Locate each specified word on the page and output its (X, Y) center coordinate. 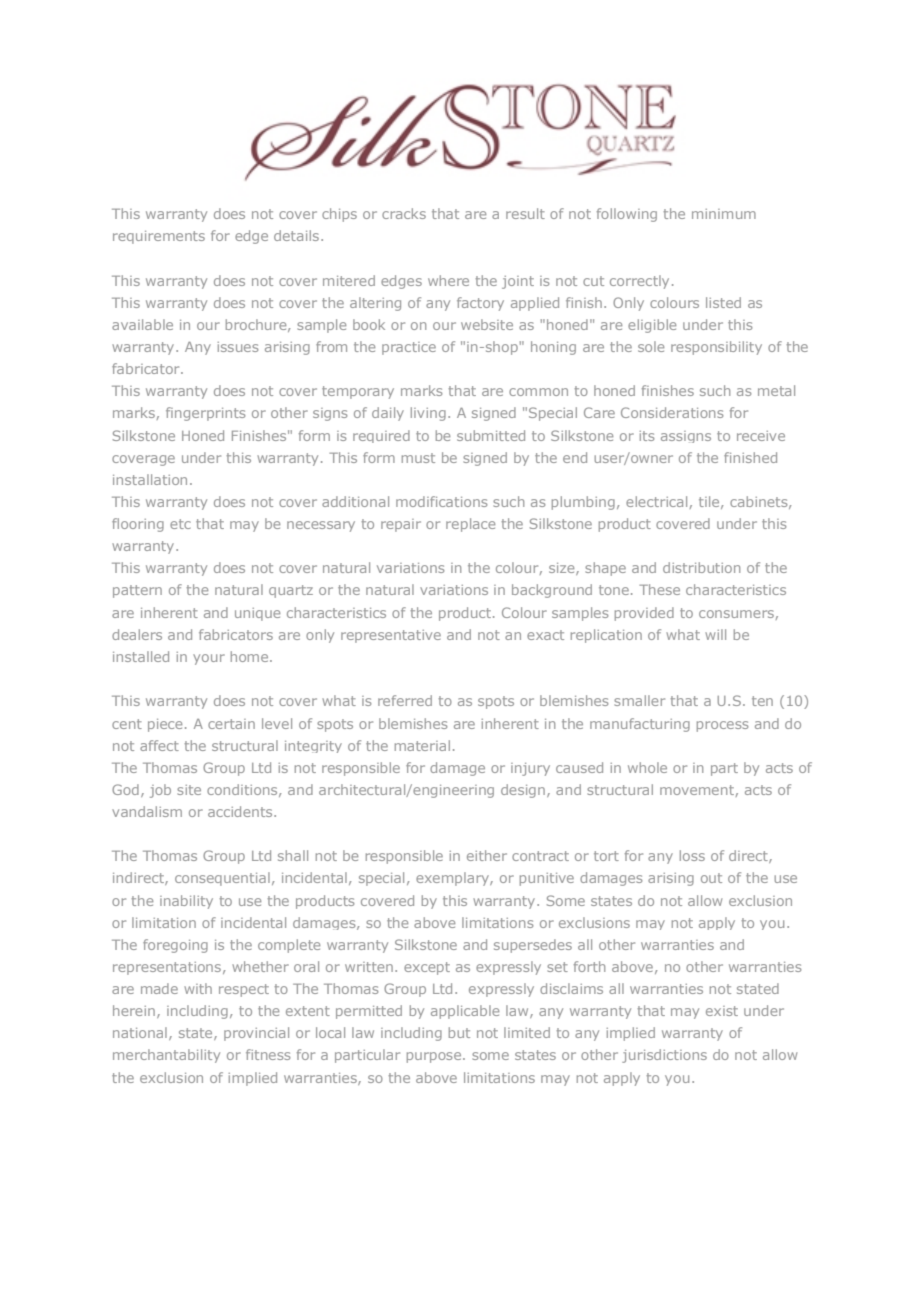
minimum (724, 214)
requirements (159, 237)
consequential (222, 879)
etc (180, 524)
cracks (404, 213)
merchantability (166, 1056)
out (711, 878)
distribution (701, 567)
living (428, 414)
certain (231, 724)
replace (470, 525)
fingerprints (205, 414)
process (722, 726)
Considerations (672, 412)
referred (405, 700)
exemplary (453, 879)
